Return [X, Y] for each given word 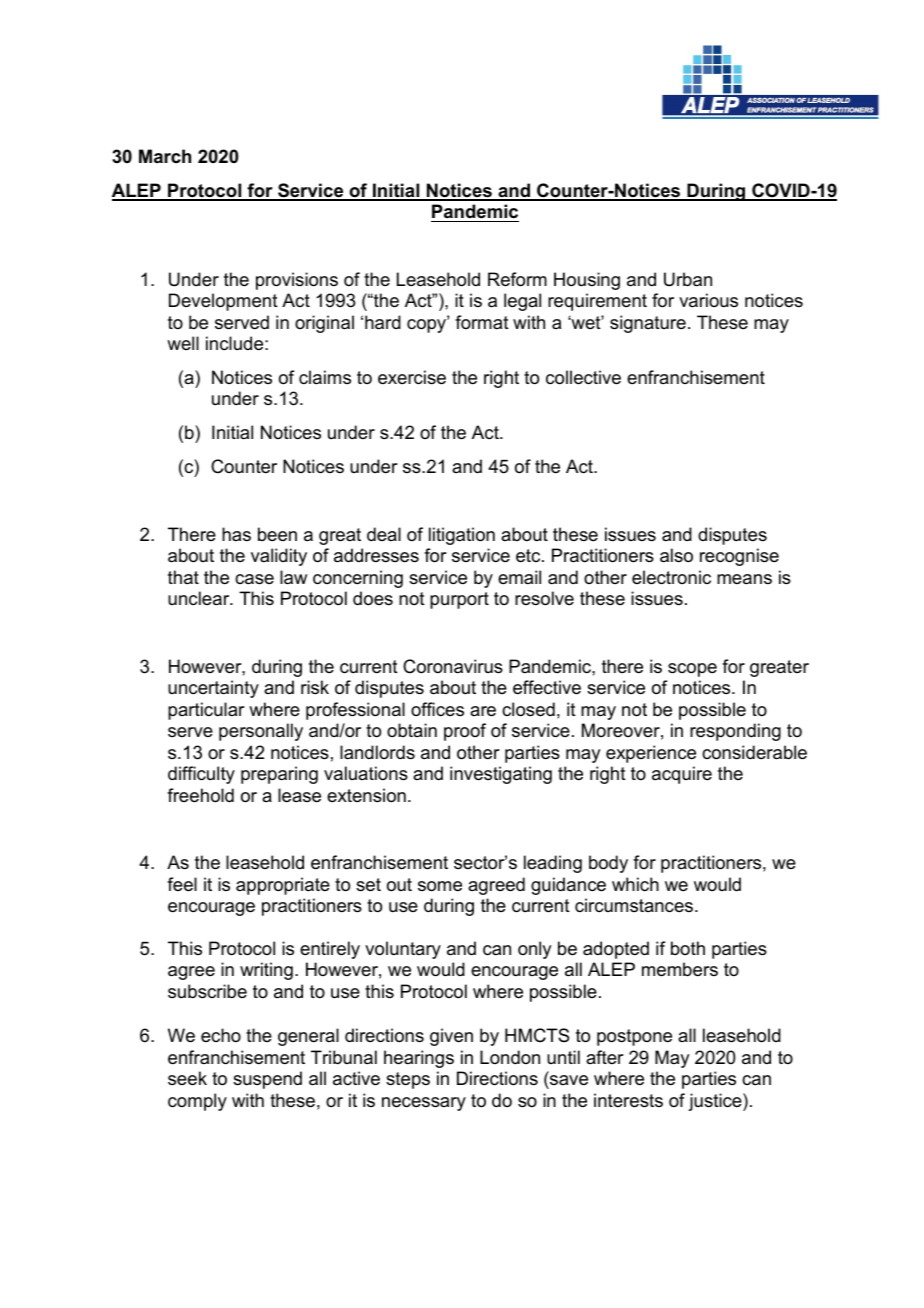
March [165, 156]
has [236, 534]
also [676, 555]
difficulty [201, 775]
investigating [501, 775]
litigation [462, 536]
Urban [688, 279]
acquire [682, 775]
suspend [267, 1080]
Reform [517, 279]
